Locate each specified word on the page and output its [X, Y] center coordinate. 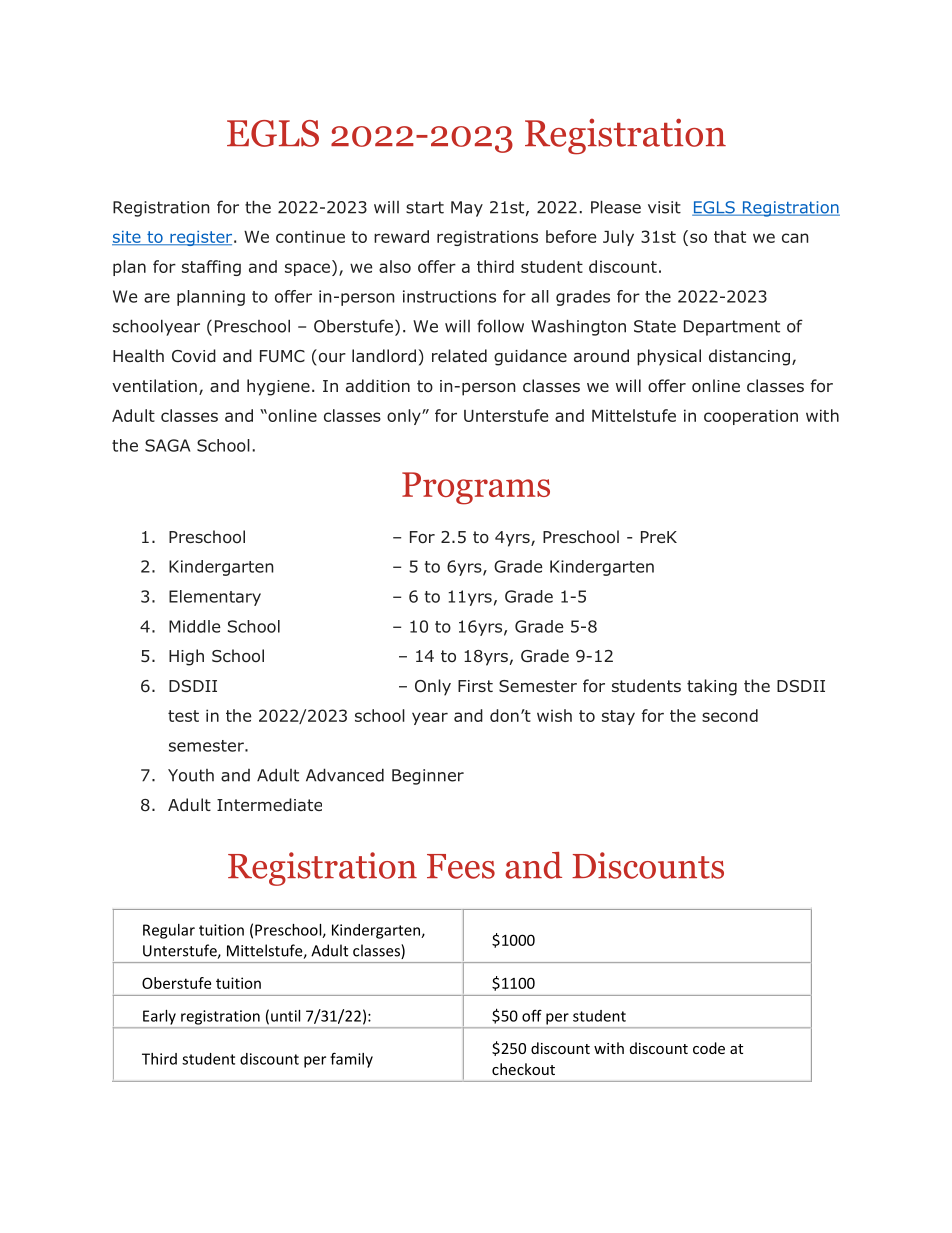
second [730, 715]
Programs [476, 488]
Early [159, 1017]
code [709, 1048]
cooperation [751, 417]
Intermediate [269, 804]
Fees [461, 866]
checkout [523, 1069]
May [467, 209]
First [475, 686]
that [730, 236]
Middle [195, 626]
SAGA [167, 445]
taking [712, 687]
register [201, 238]
